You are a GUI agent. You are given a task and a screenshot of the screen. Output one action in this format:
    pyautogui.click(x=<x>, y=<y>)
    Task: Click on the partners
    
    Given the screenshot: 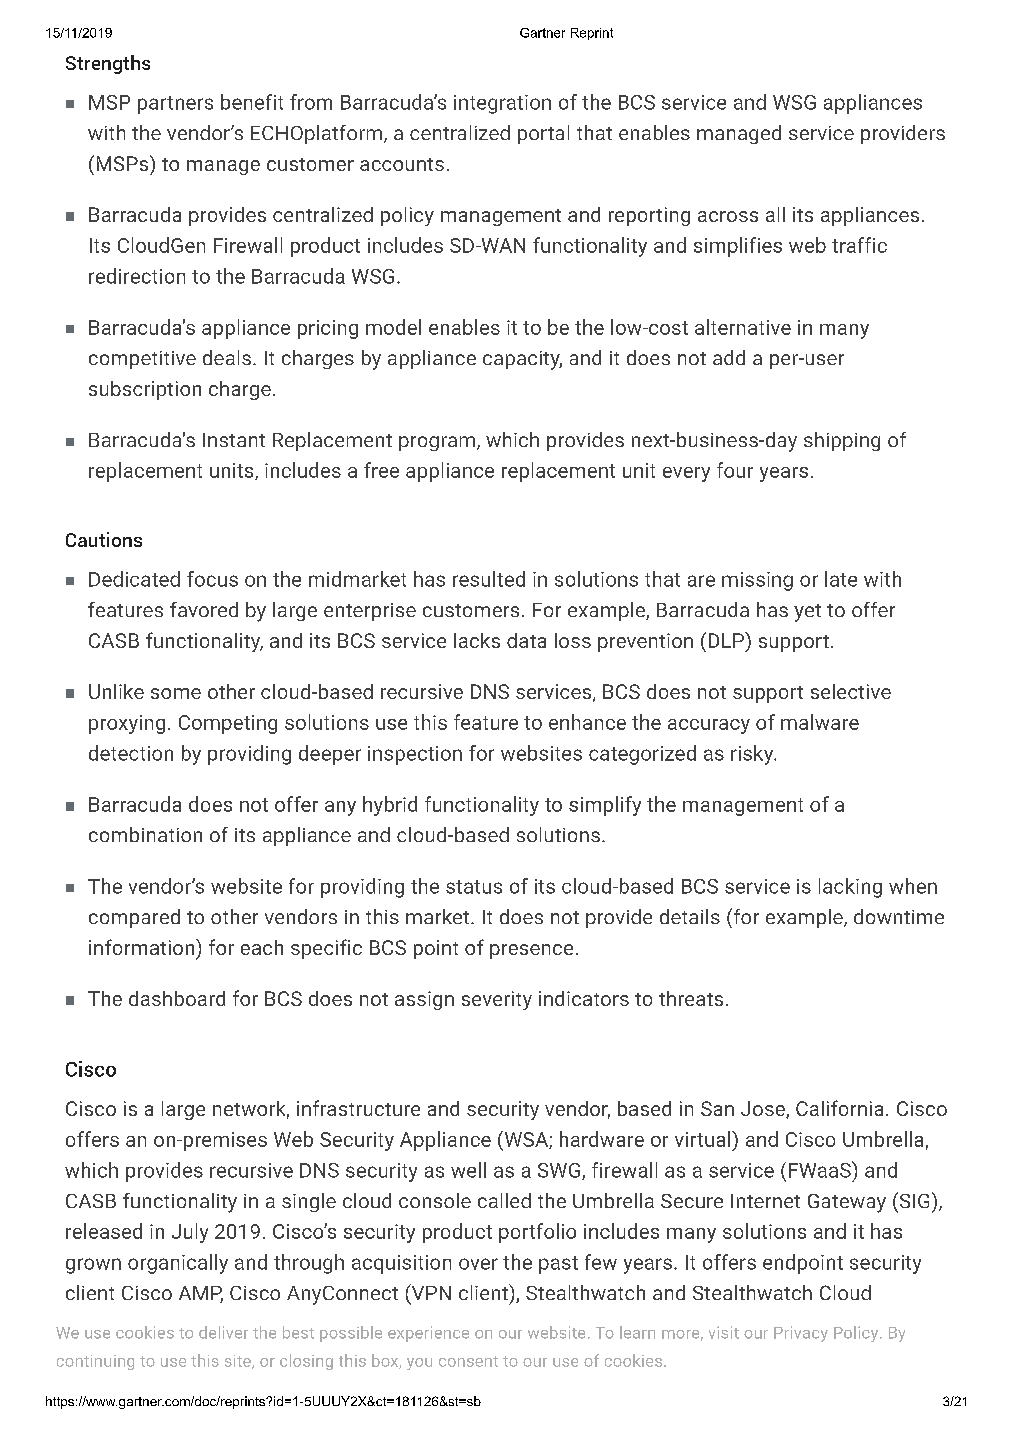 What is the action you would take?
    pyautogui.click(x=175, y=105)
